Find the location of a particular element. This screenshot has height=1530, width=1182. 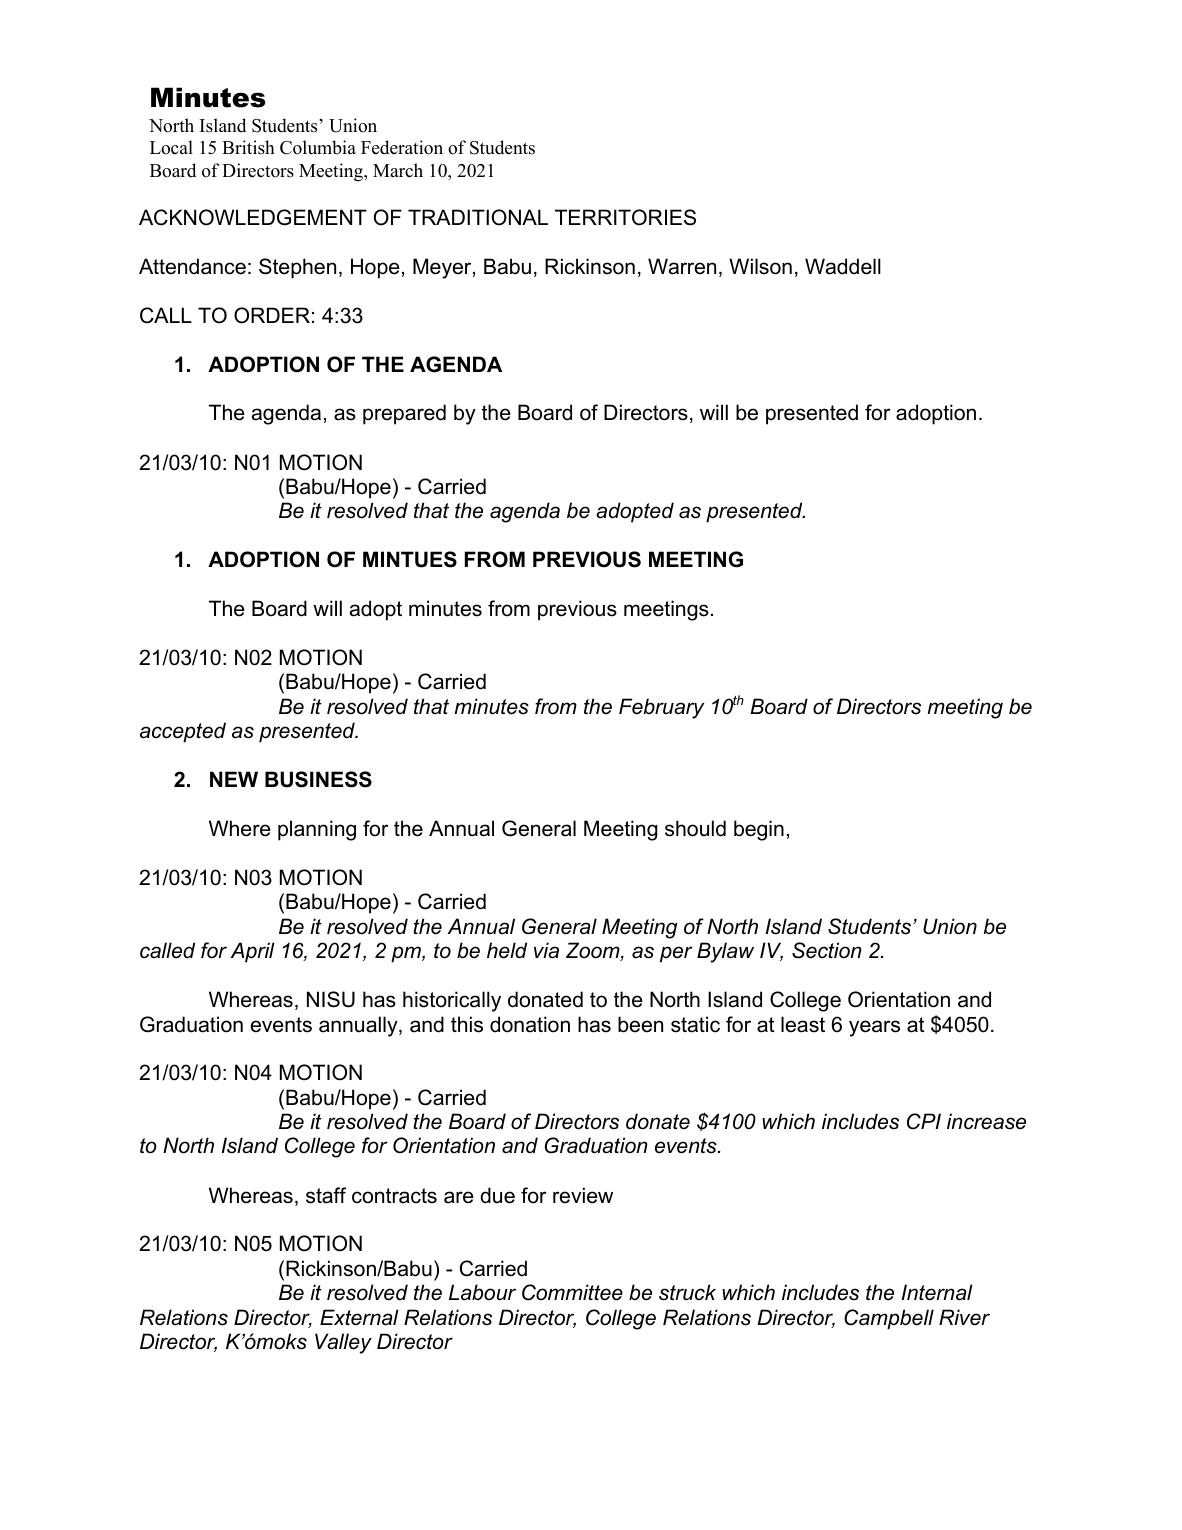

Section is located at coordinates (827, 950).
